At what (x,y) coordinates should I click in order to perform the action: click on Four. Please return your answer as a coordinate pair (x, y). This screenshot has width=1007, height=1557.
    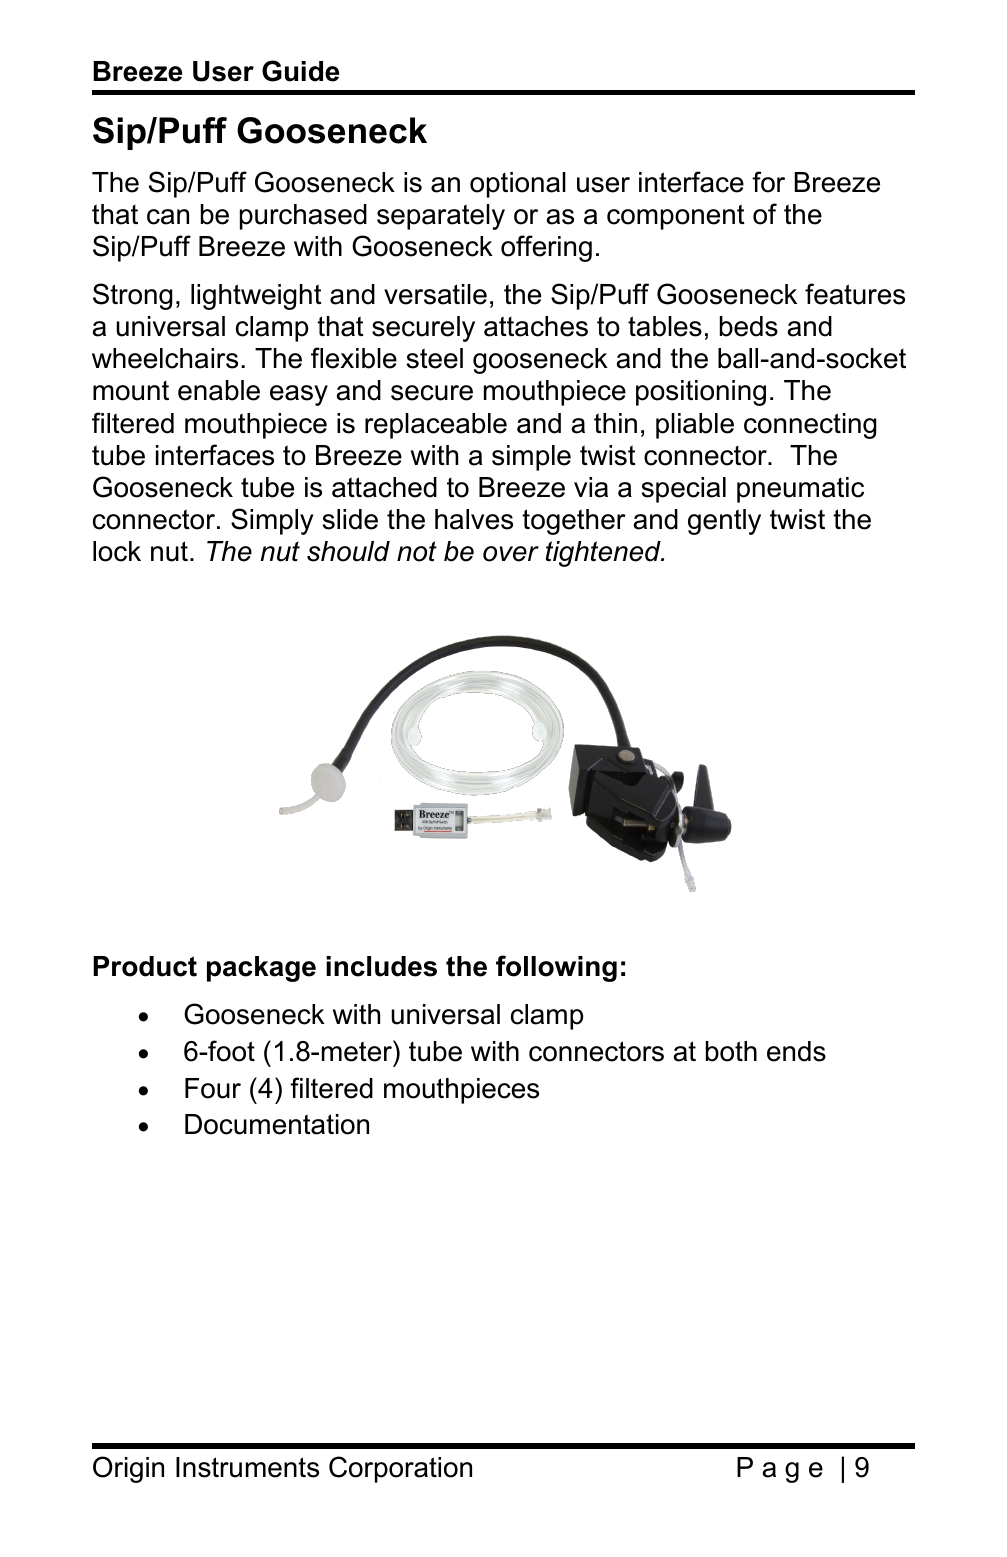
    Looking at the image, I should click on (213, 1088).
